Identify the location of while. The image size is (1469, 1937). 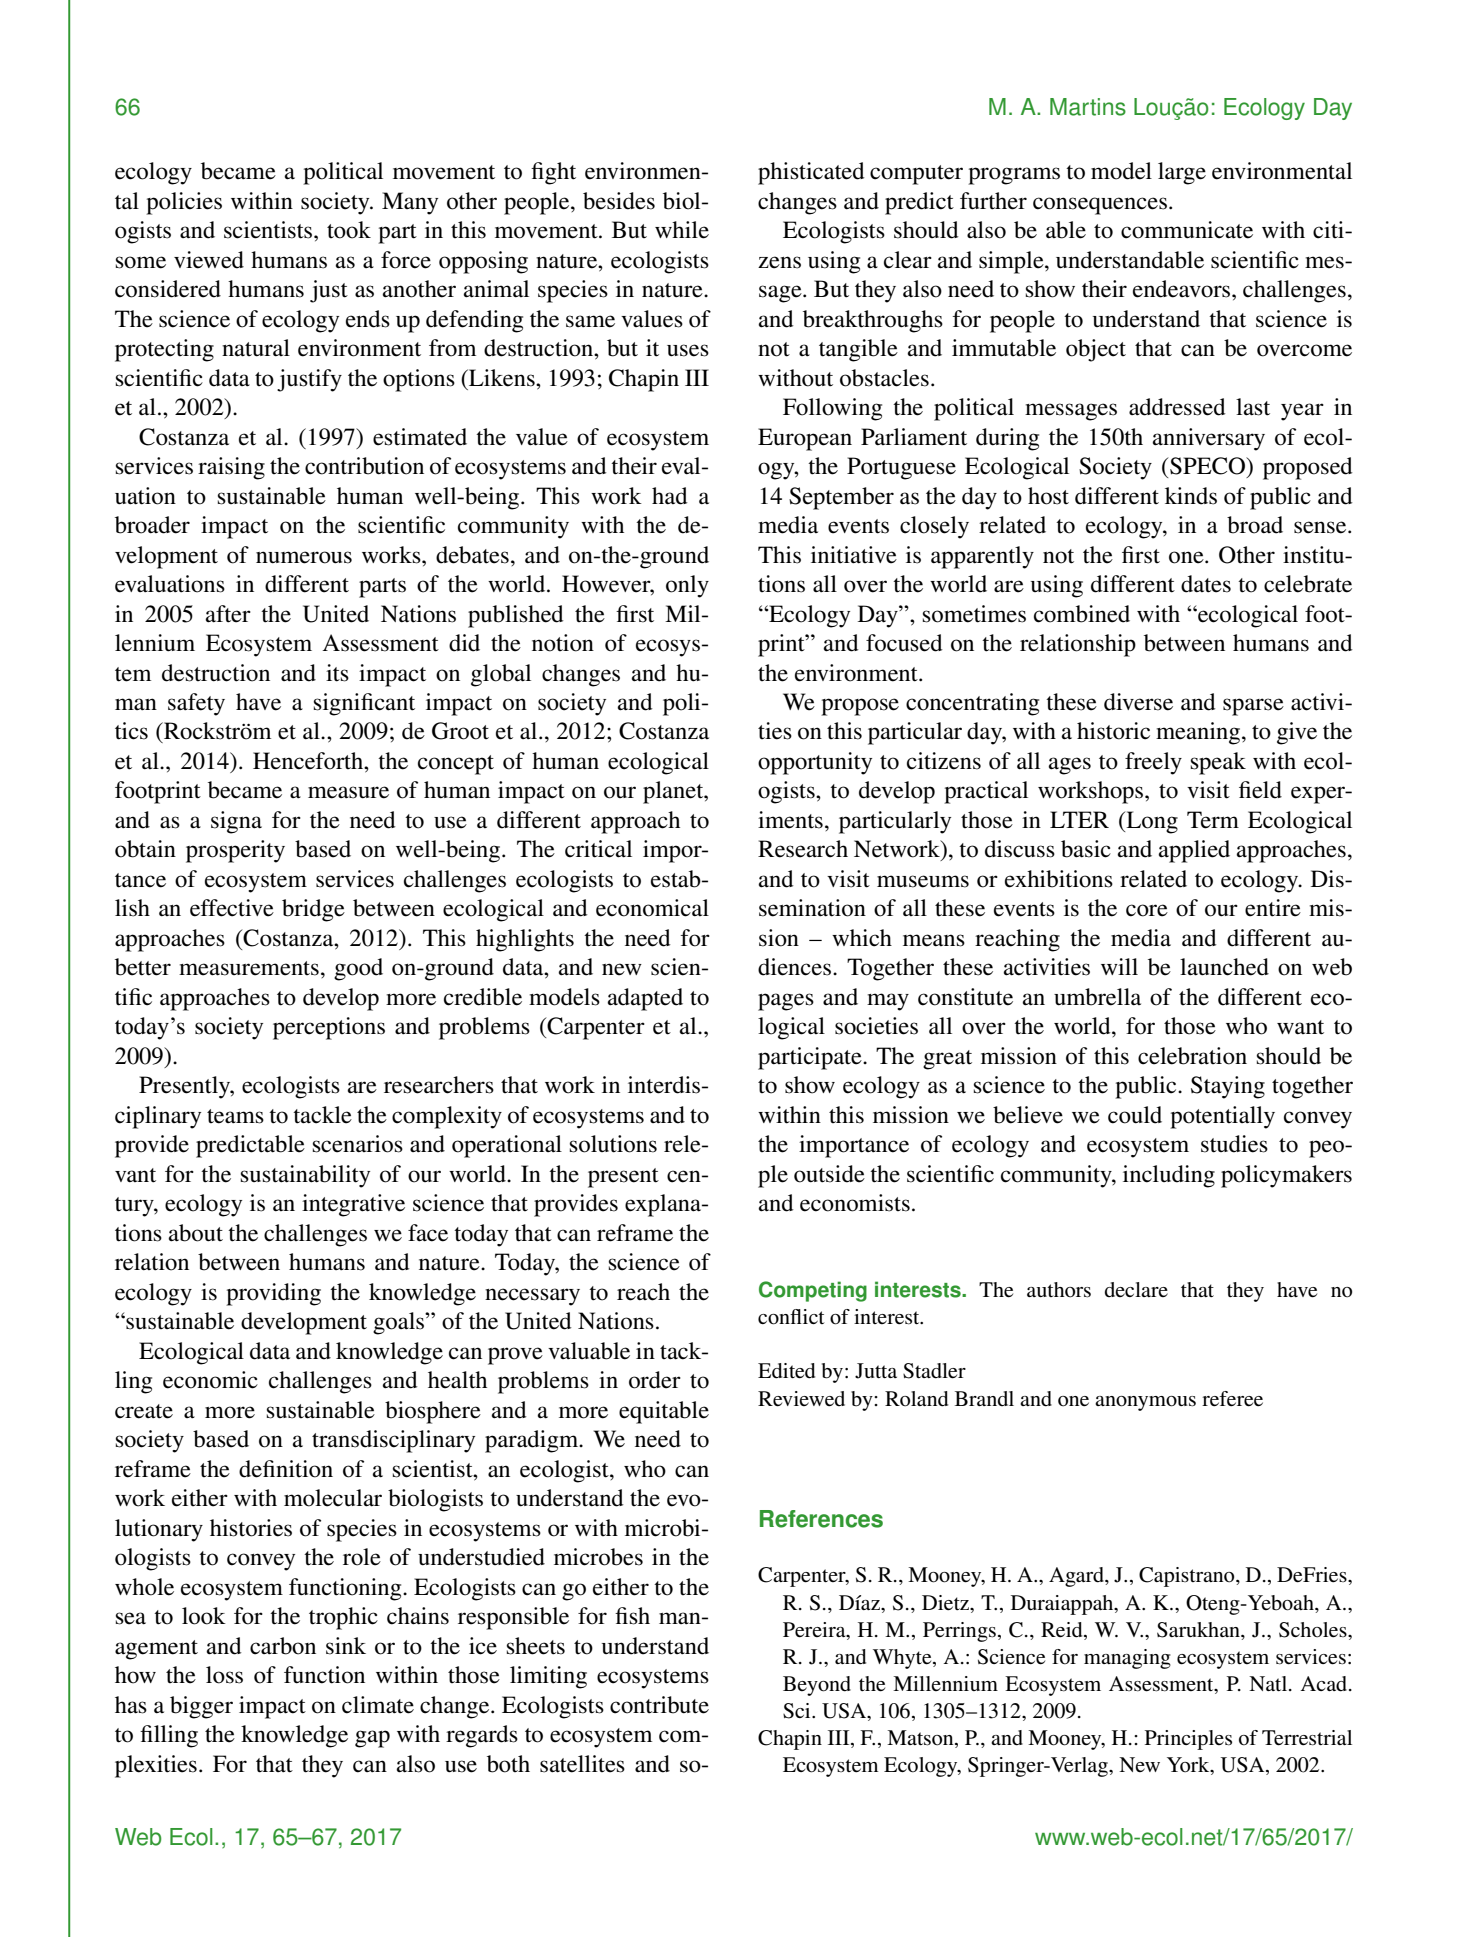
(682, 230).
